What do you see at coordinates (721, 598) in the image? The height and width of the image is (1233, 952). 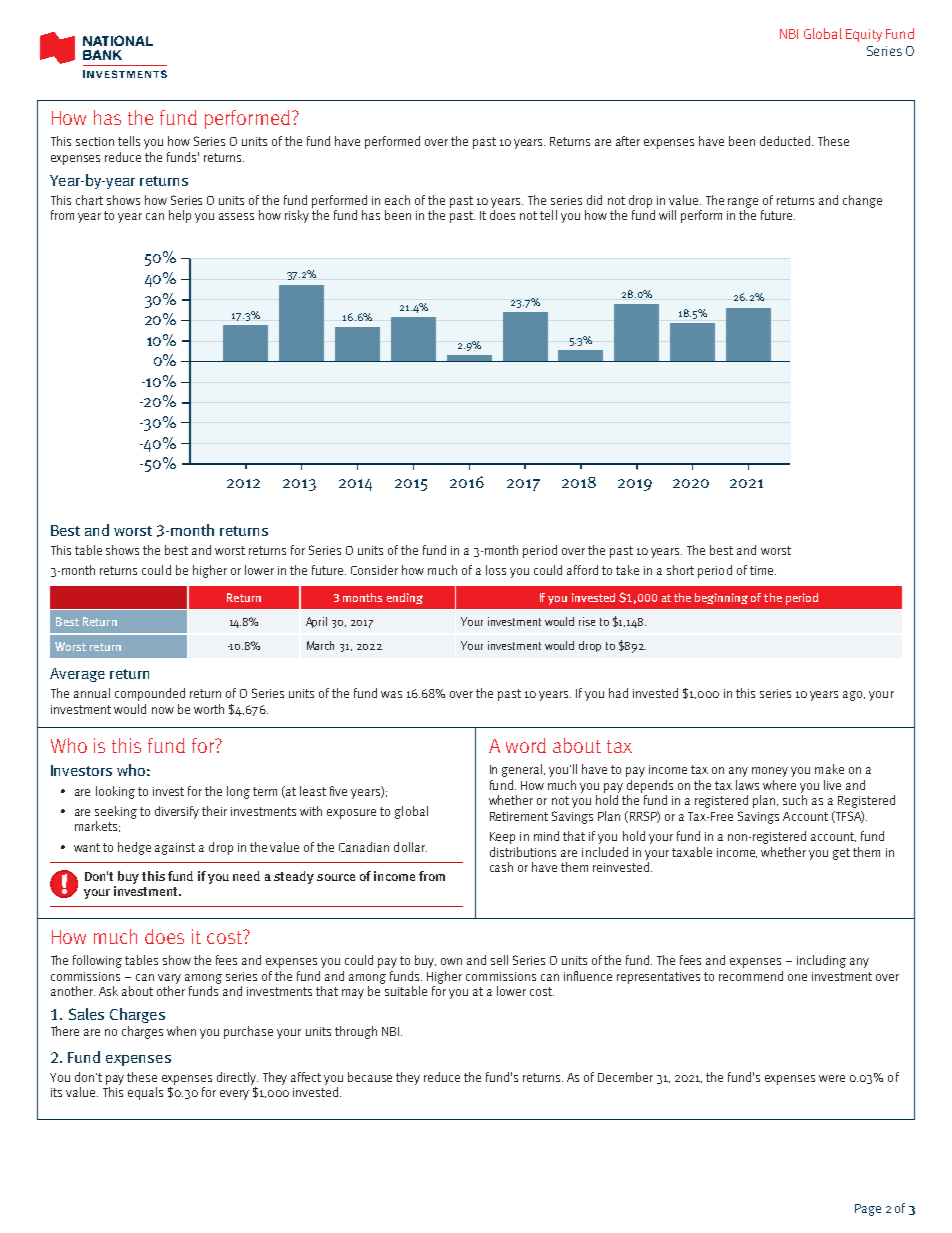 I see `beginning` at bounding box center [721, 598].
